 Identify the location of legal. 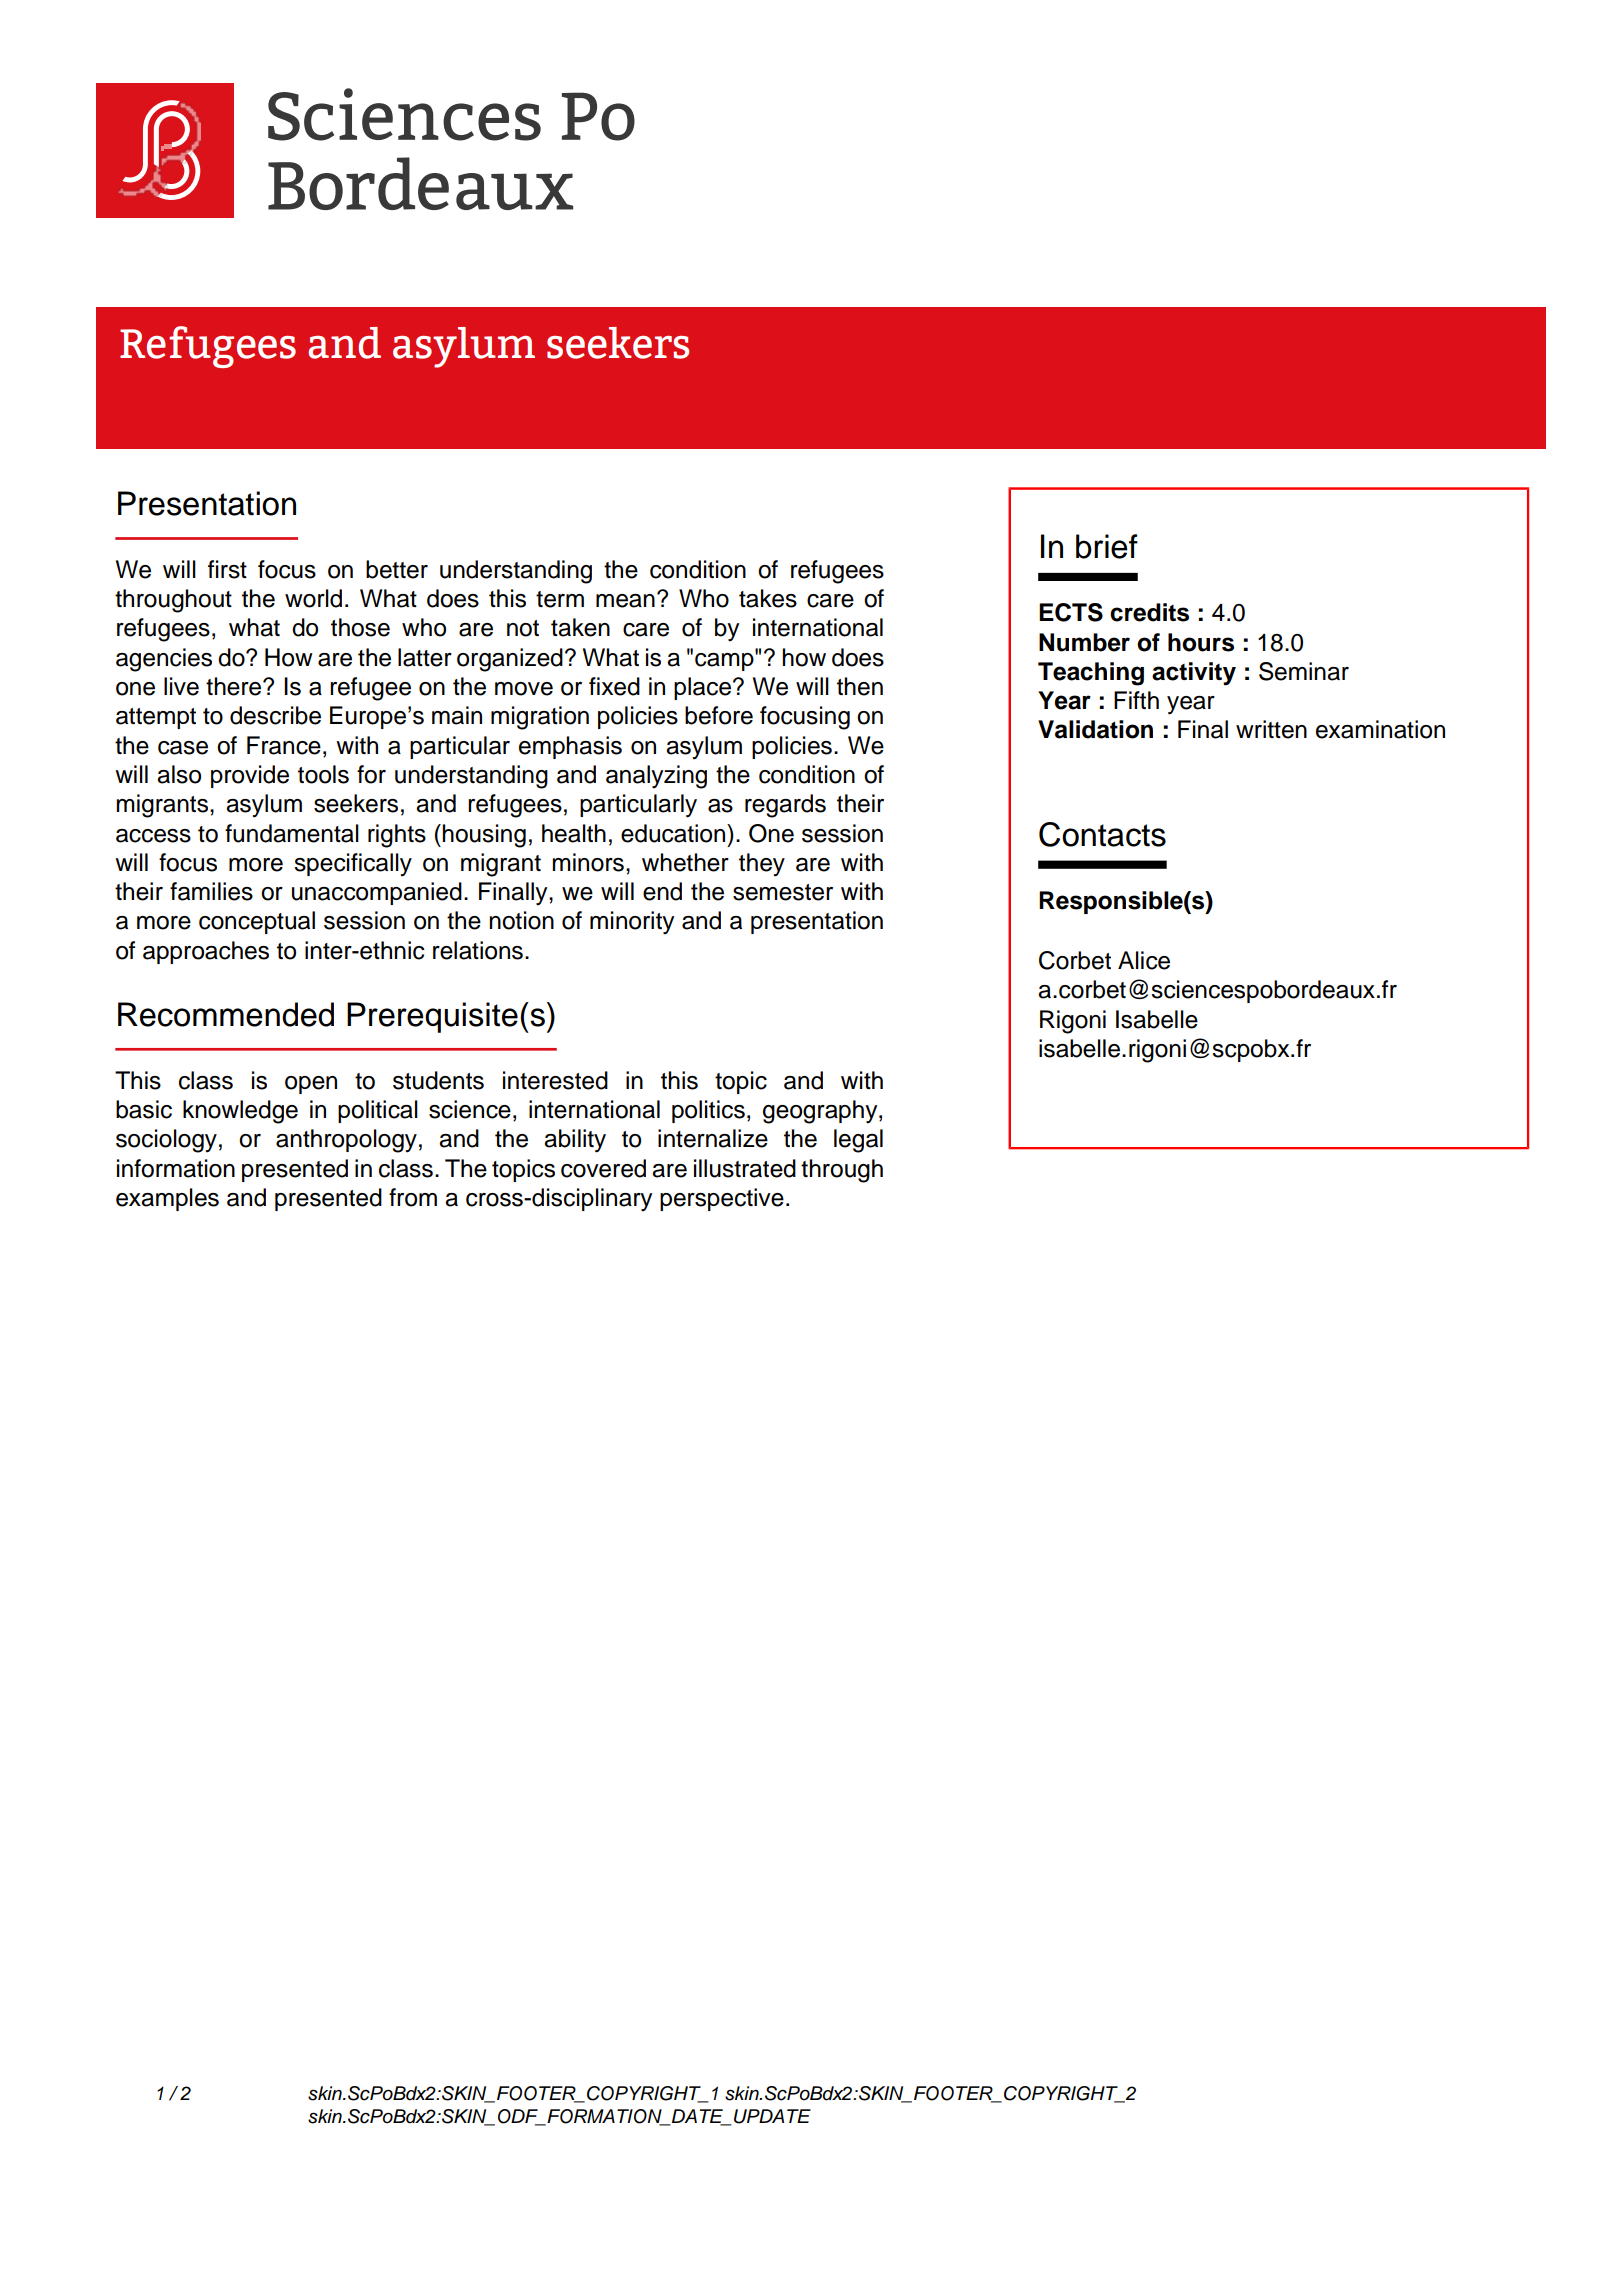
(858, 1141).
